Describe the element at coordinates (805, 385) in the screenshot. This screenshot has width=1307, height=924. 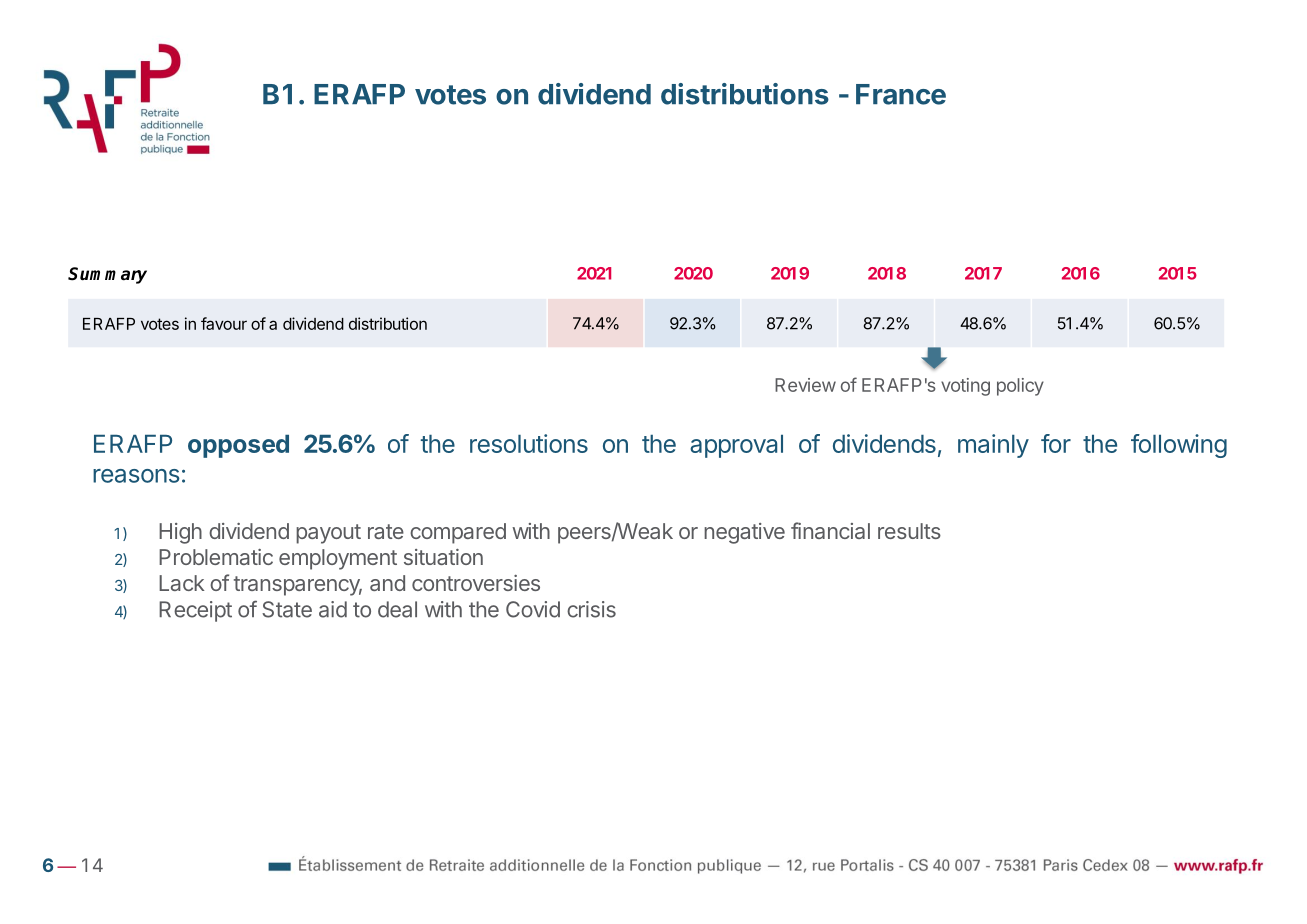
I see `Review` at that location.
